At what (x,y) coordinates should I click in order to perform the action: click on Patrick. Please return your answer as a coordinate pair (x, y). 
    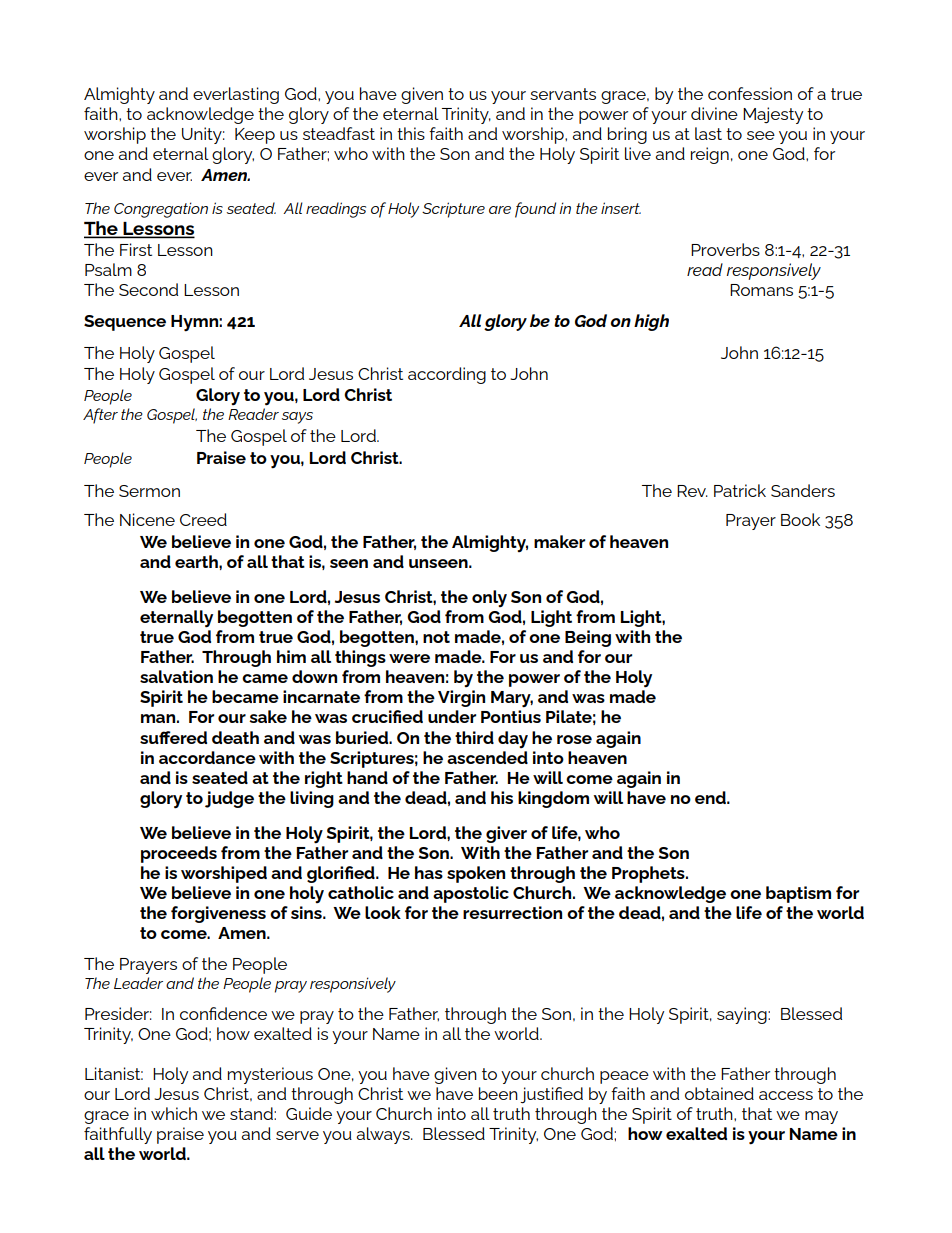
    Looking at the image, I should click on (740, 490).
